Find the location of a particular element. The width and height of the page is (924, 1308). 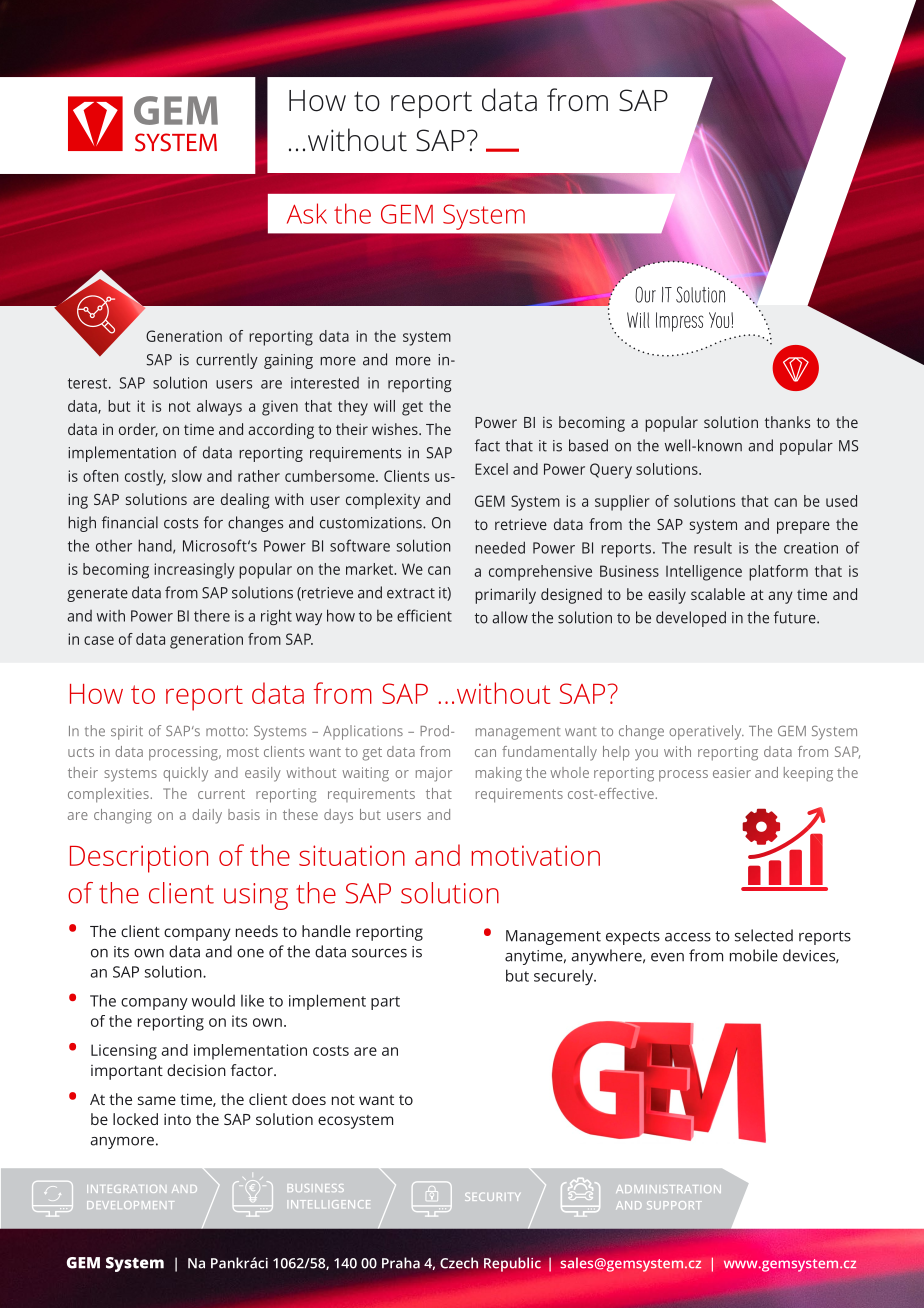

Ask is located at coordinates (307, 213).
